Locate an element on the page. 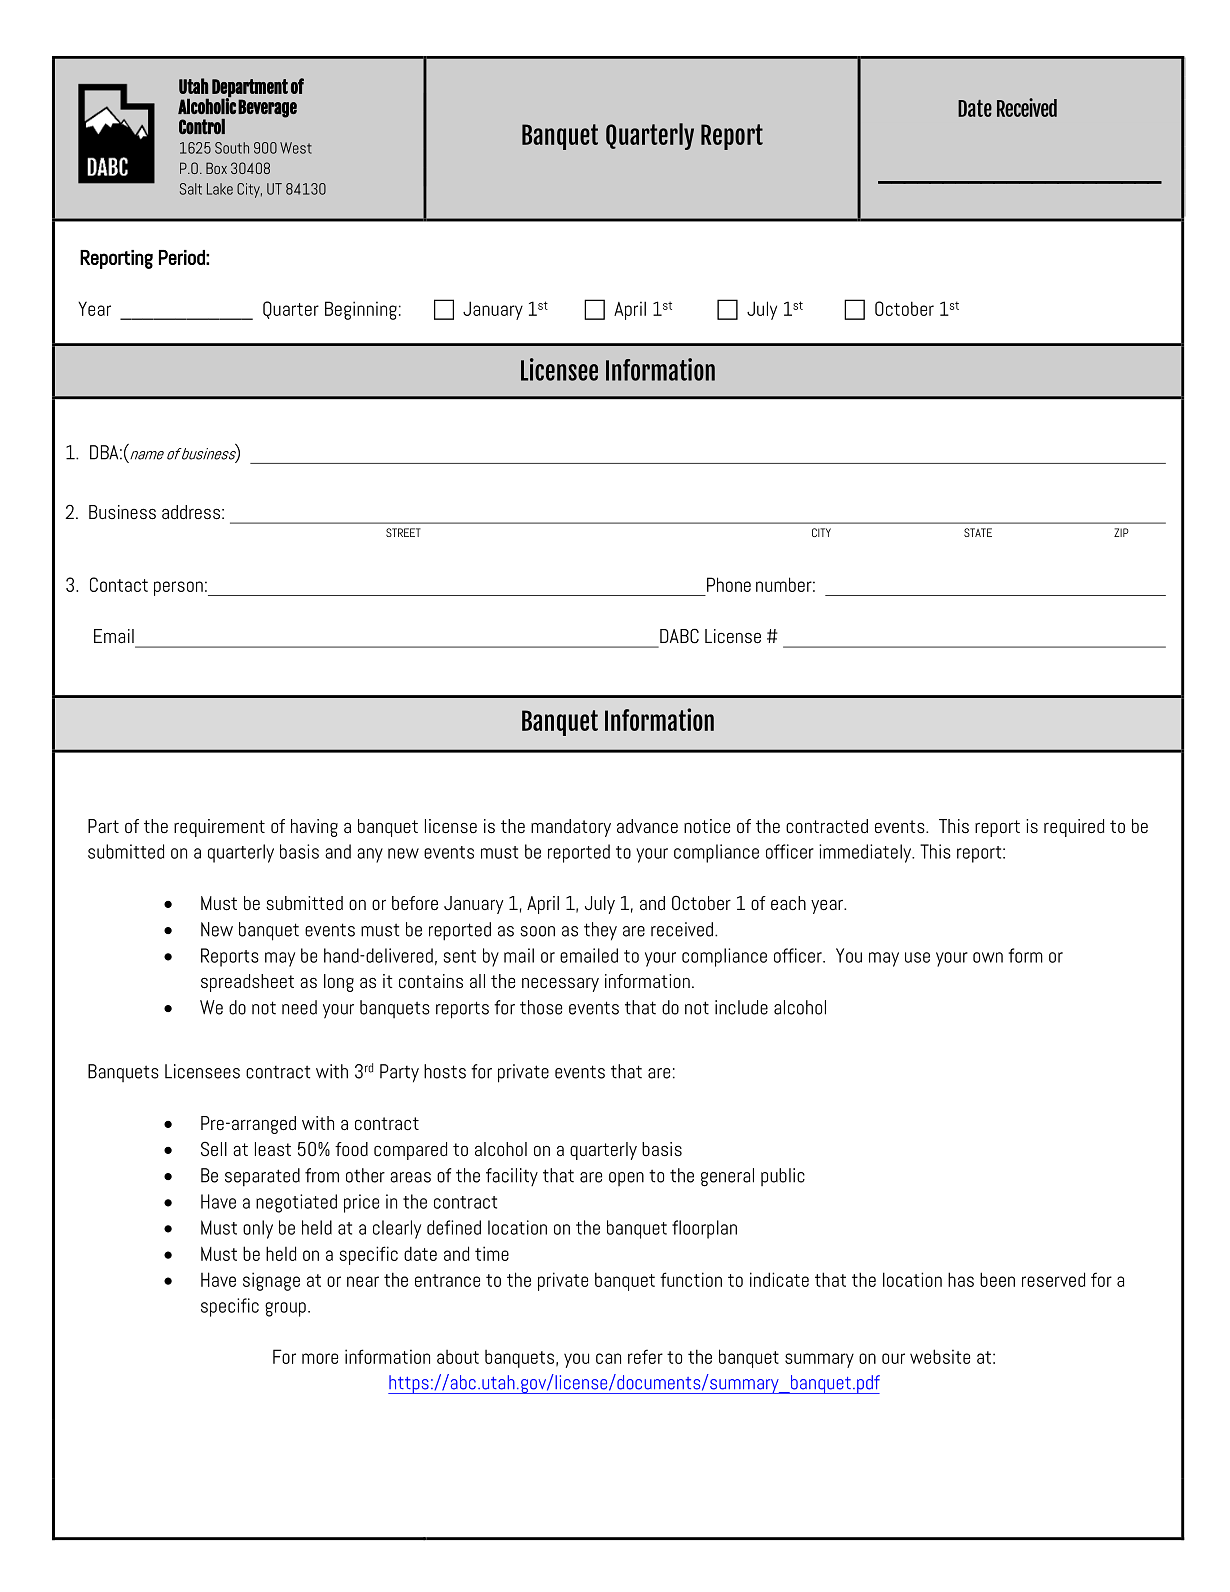  South is located at coordinates (232, 148).
